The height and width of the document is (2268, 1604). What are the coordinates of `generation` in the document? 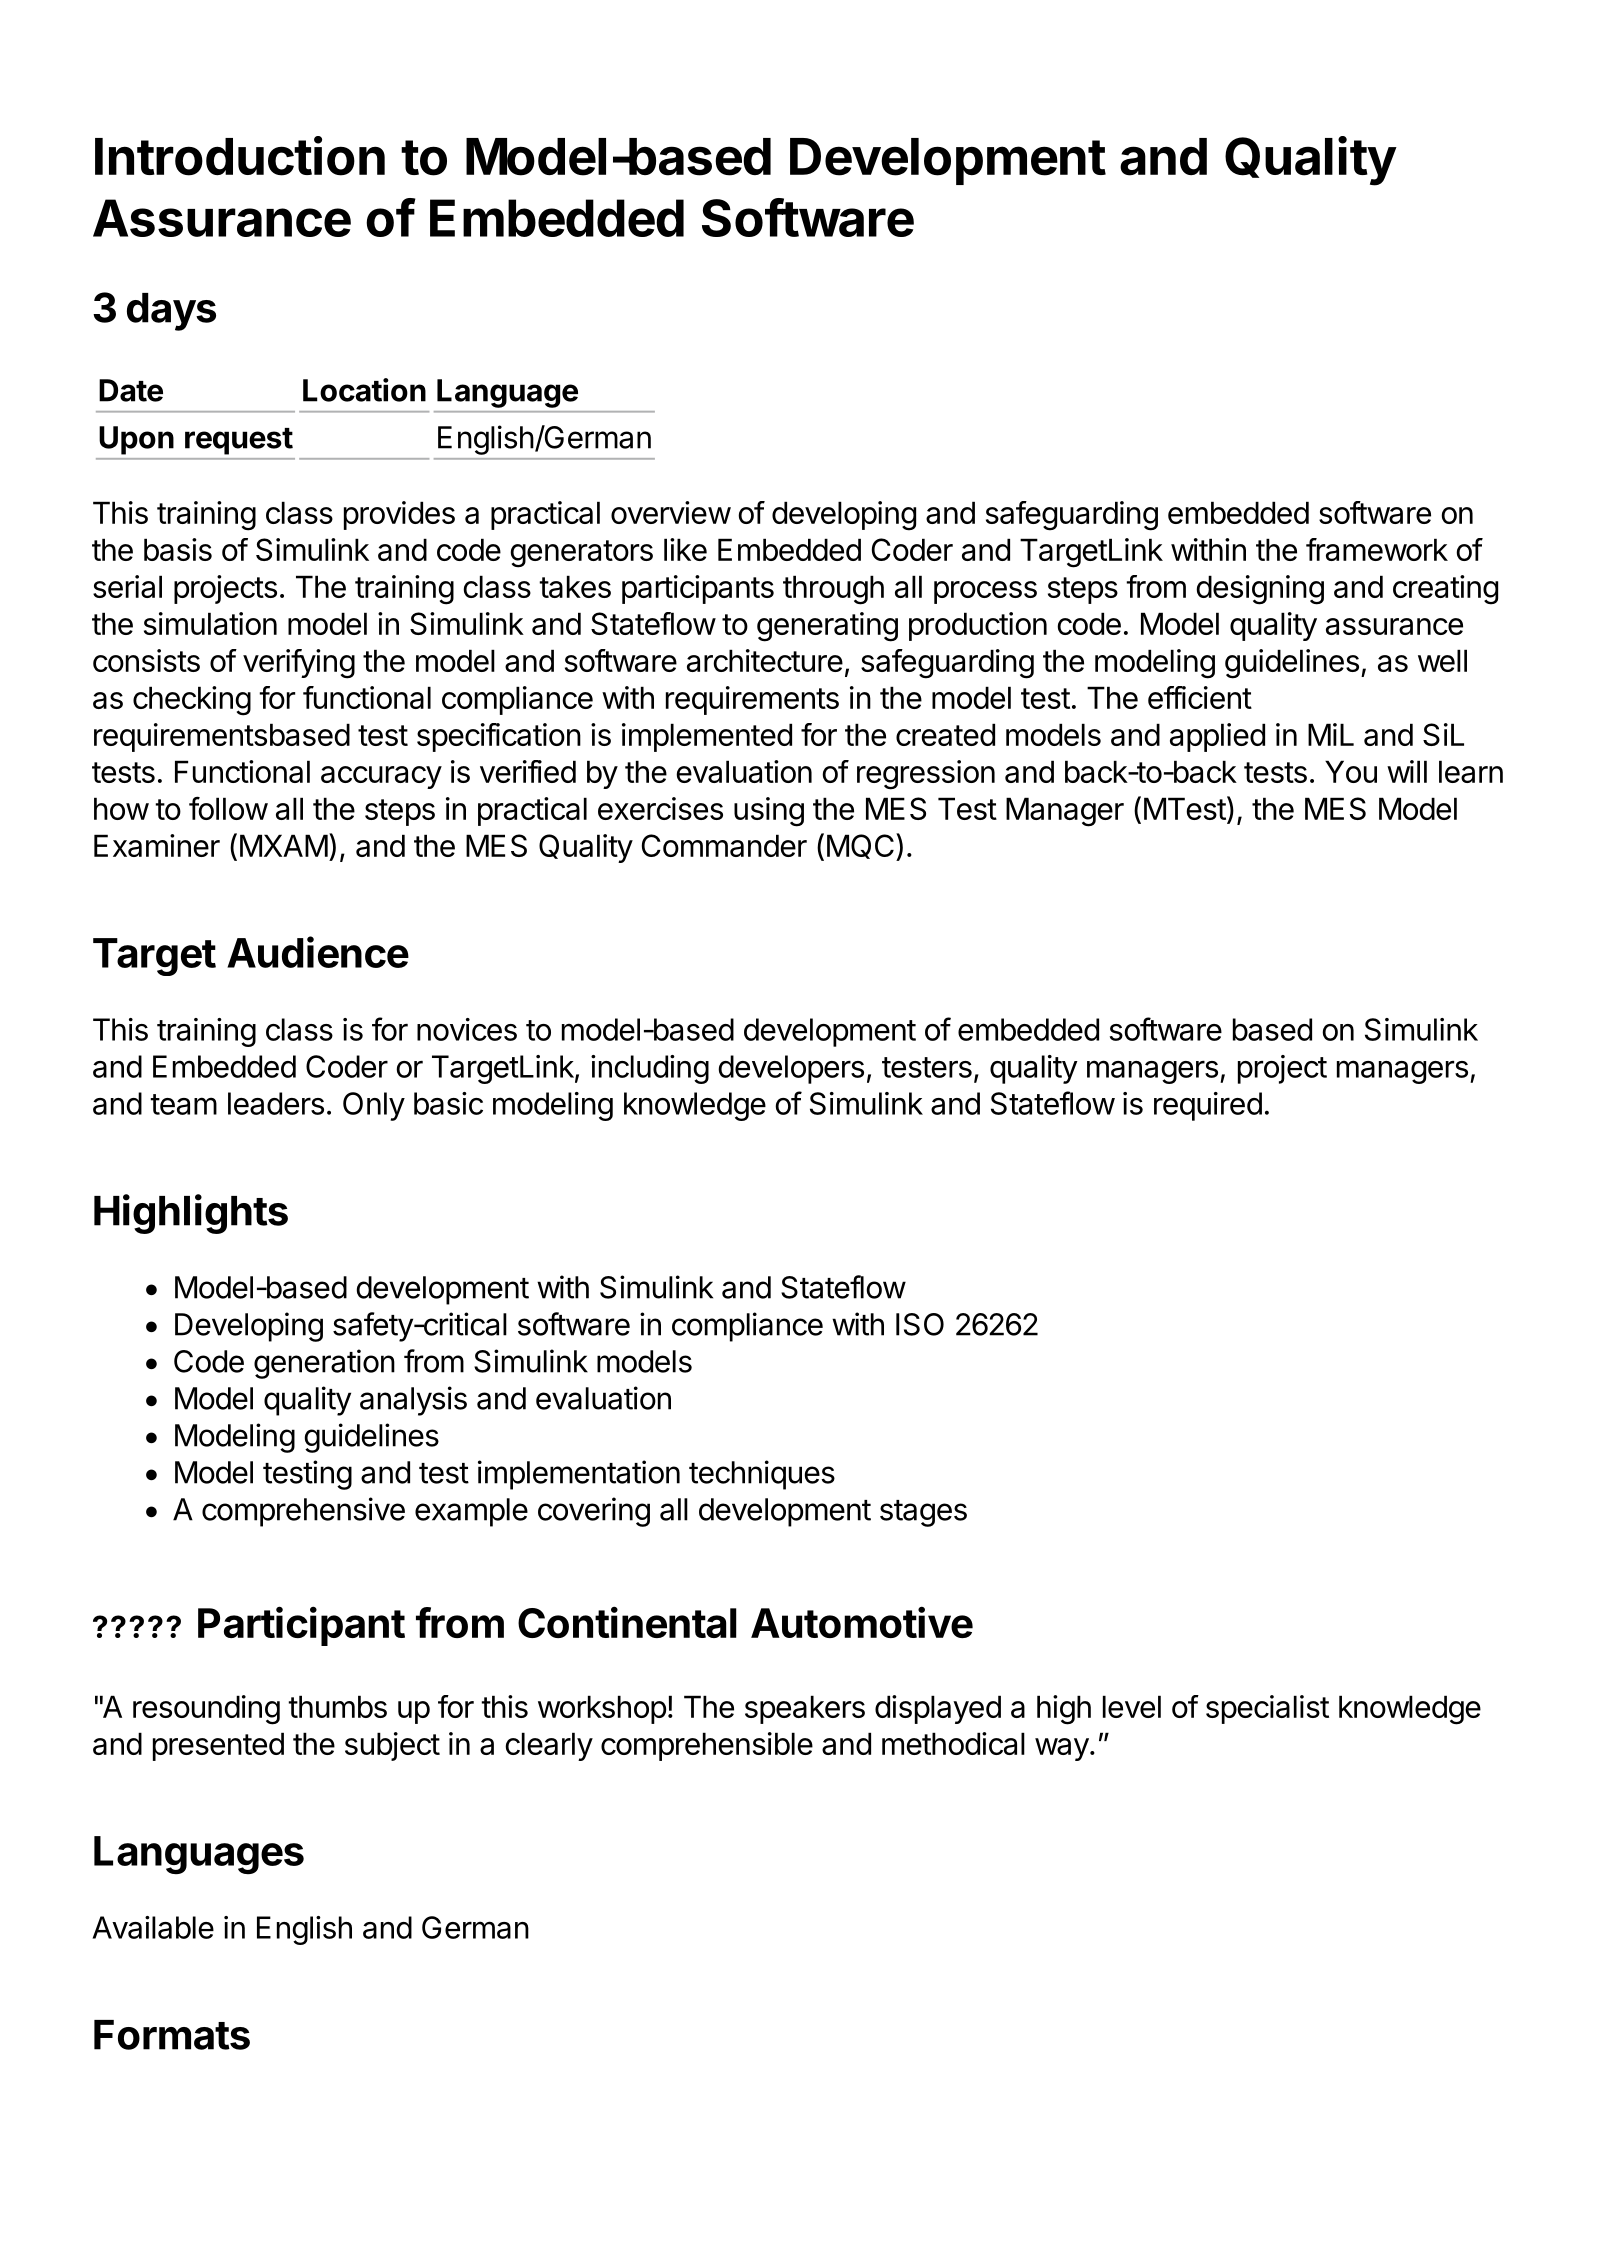 It's located at (324, 1364).
